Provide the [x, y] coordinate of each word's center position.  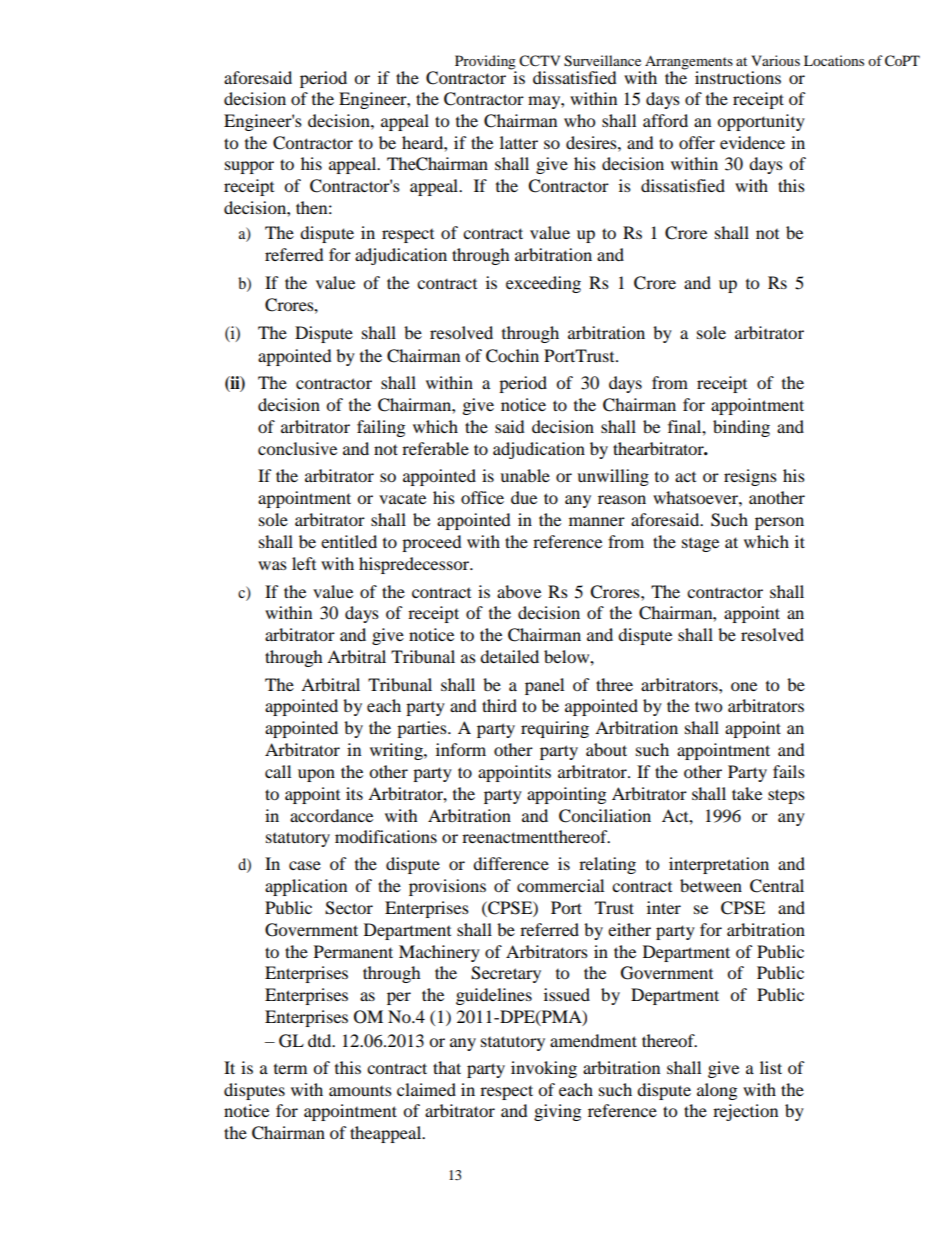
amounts [360, 1091]
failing [381, 428]
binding [741, 428]
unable [525, 475]
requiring [555, 729]
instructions [738, 77]
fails [789, 771]
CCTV [539, 61]
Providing [485, 63]
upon [316, 775]
